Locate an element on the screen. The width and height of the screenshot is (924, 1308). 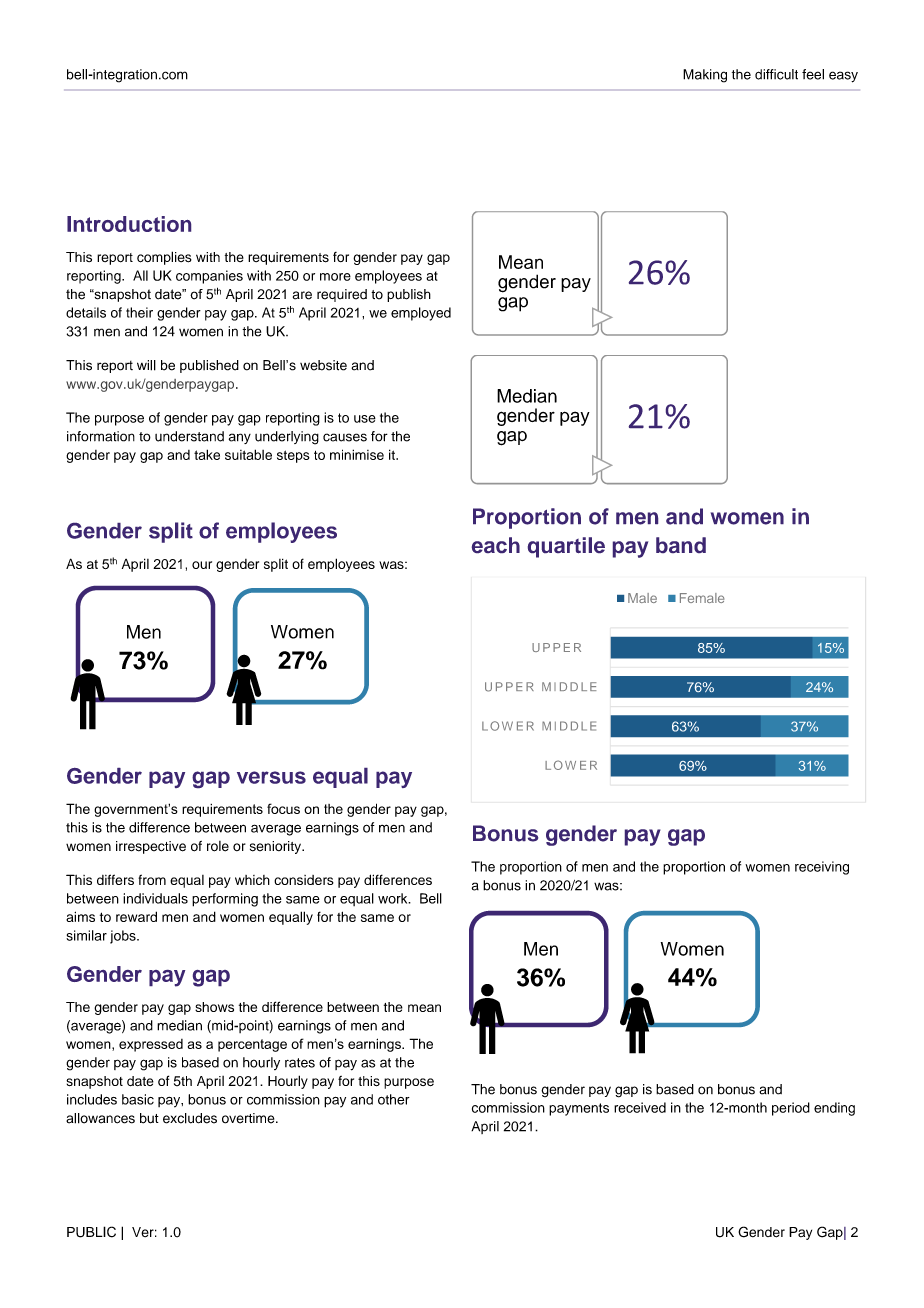
difficult is located at coordinates (776, 74).
